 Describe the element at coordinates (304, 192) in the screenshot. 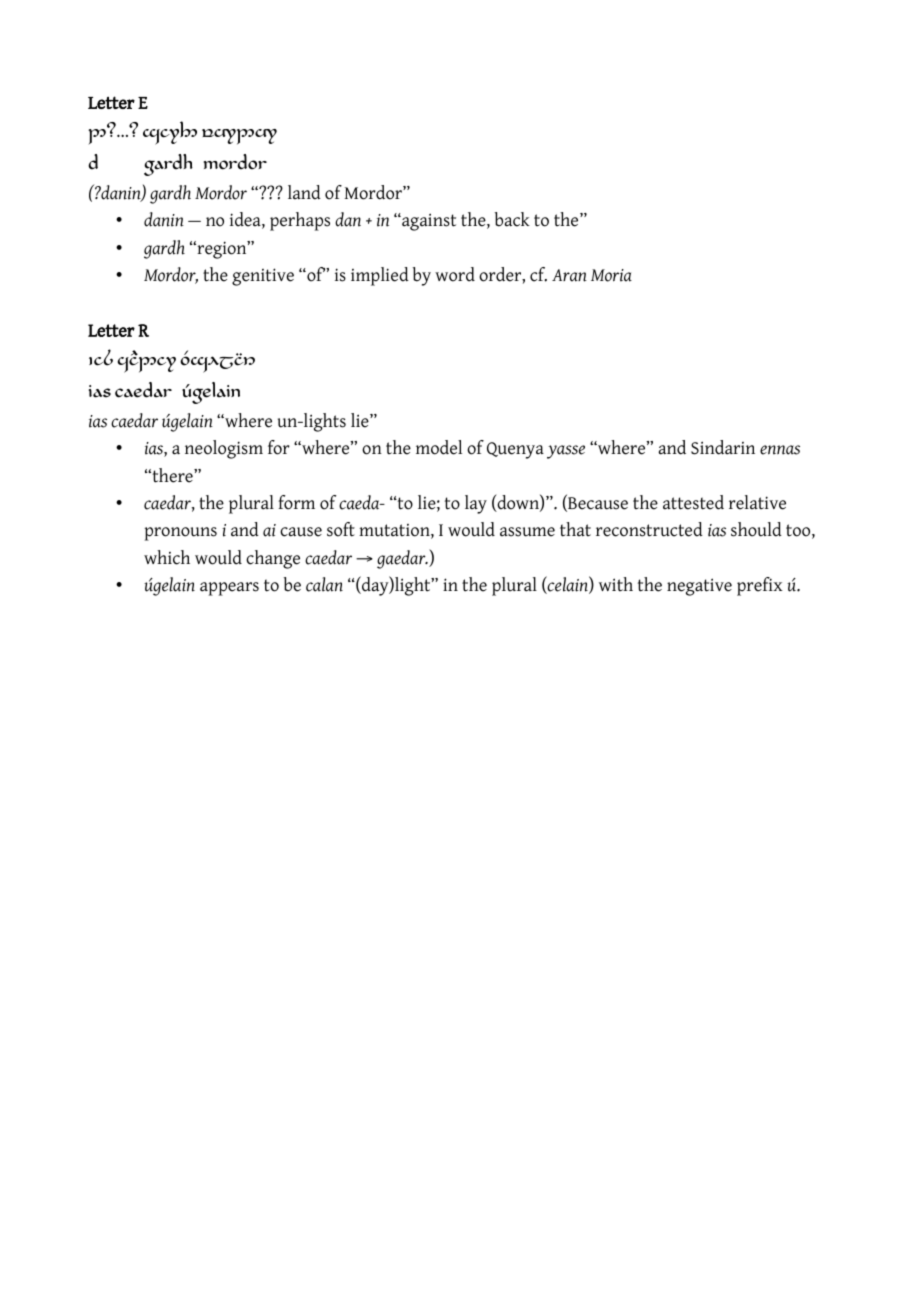

I see `land` at that location.
